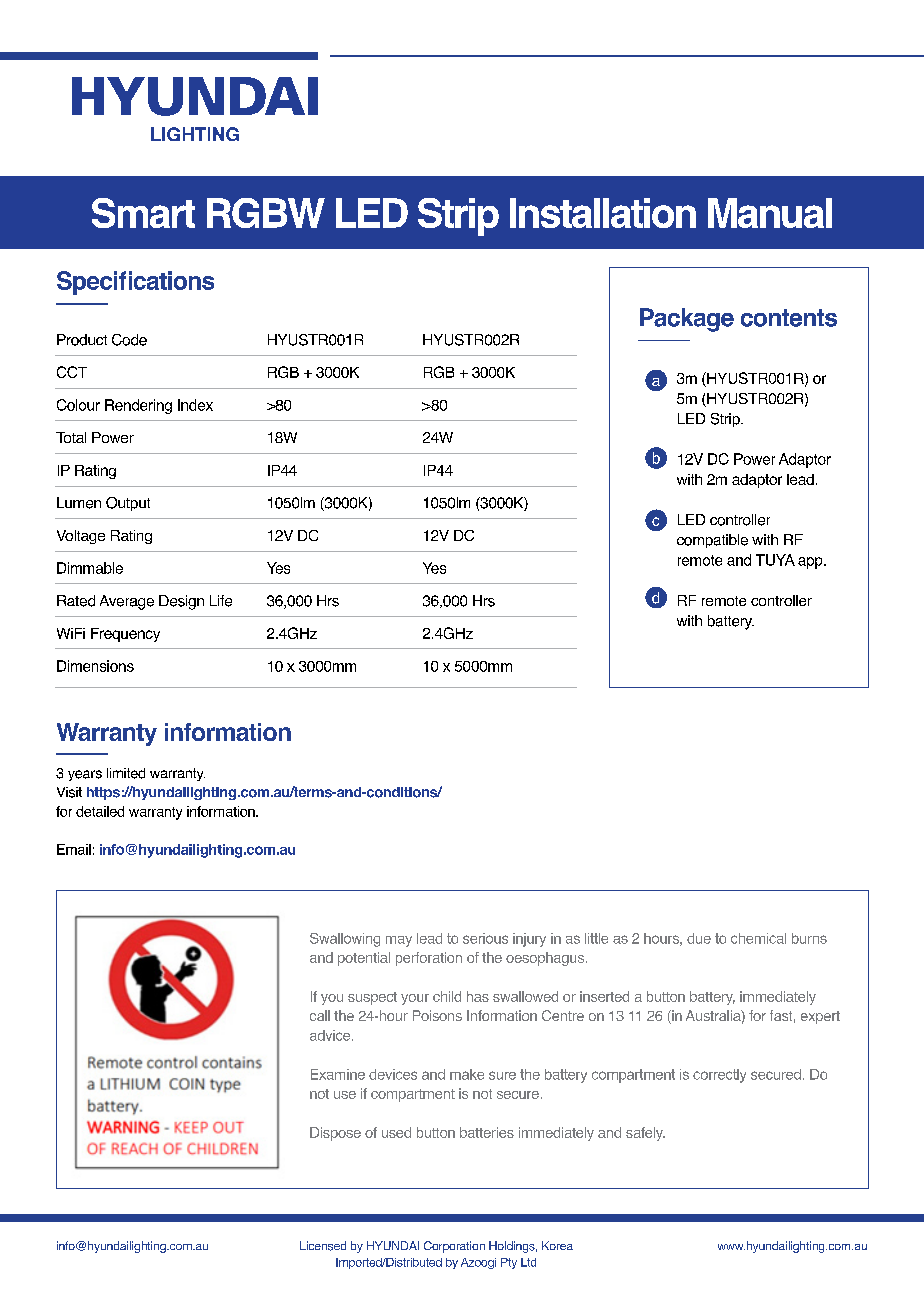 The height and width of the screenshot is (1308, 924). Describe the element at coordinates (143, 213) in the screenshot. I see `Smart` at that location.
